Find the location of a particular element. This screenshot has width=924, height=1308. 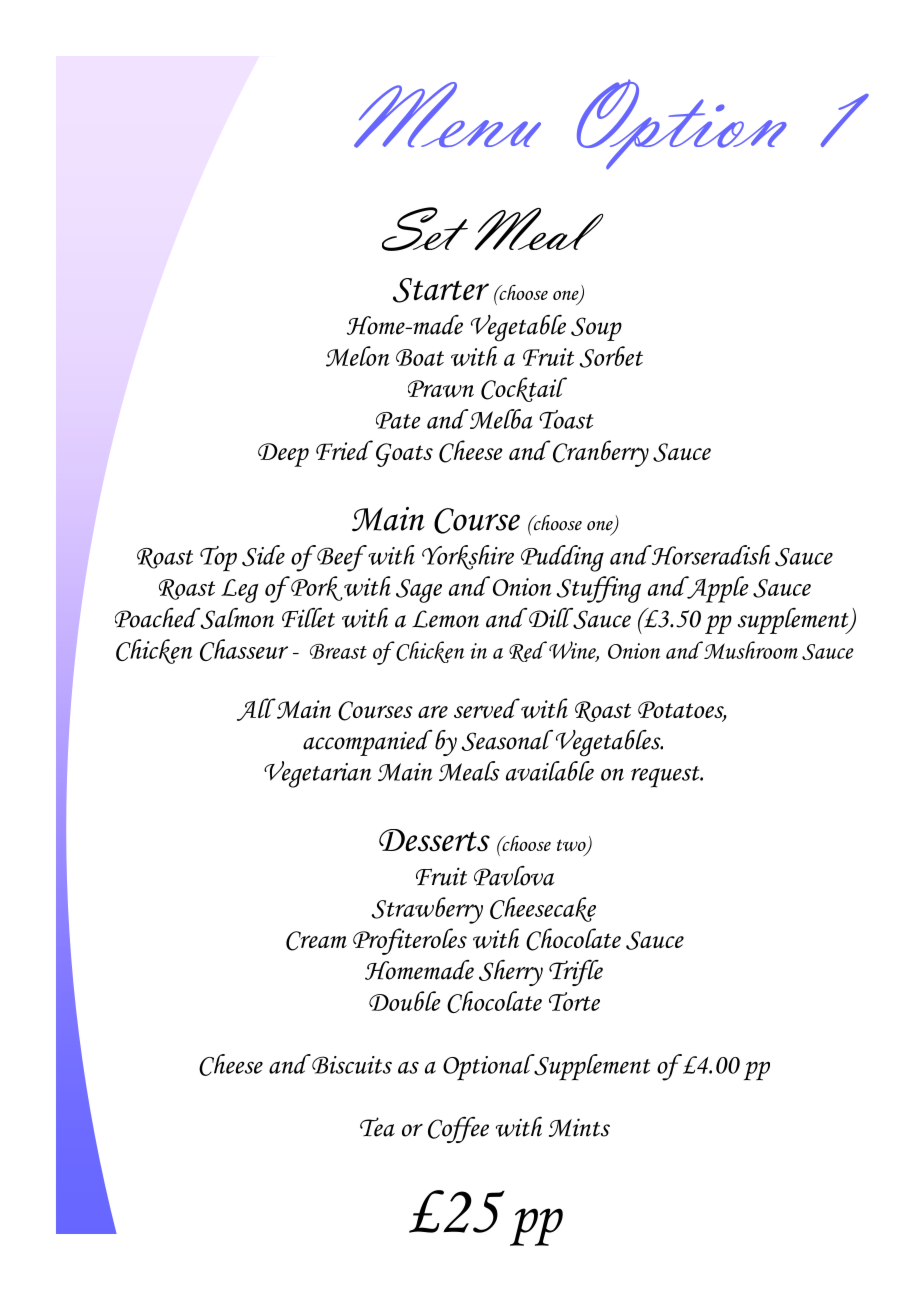

Fillet is located at coordinates (308, 617).
